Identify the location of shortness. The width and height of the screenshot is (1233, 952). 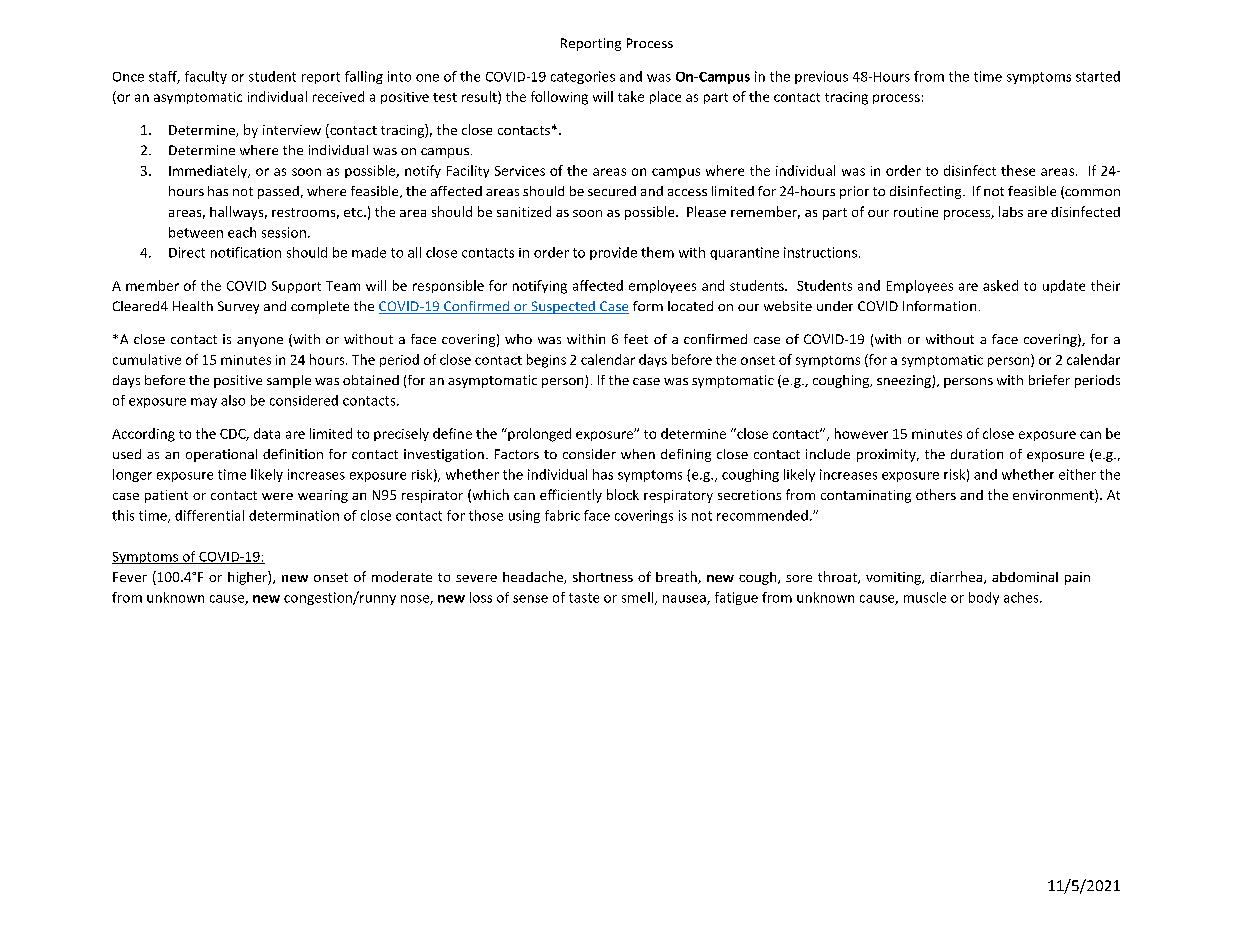
(603, 577).
